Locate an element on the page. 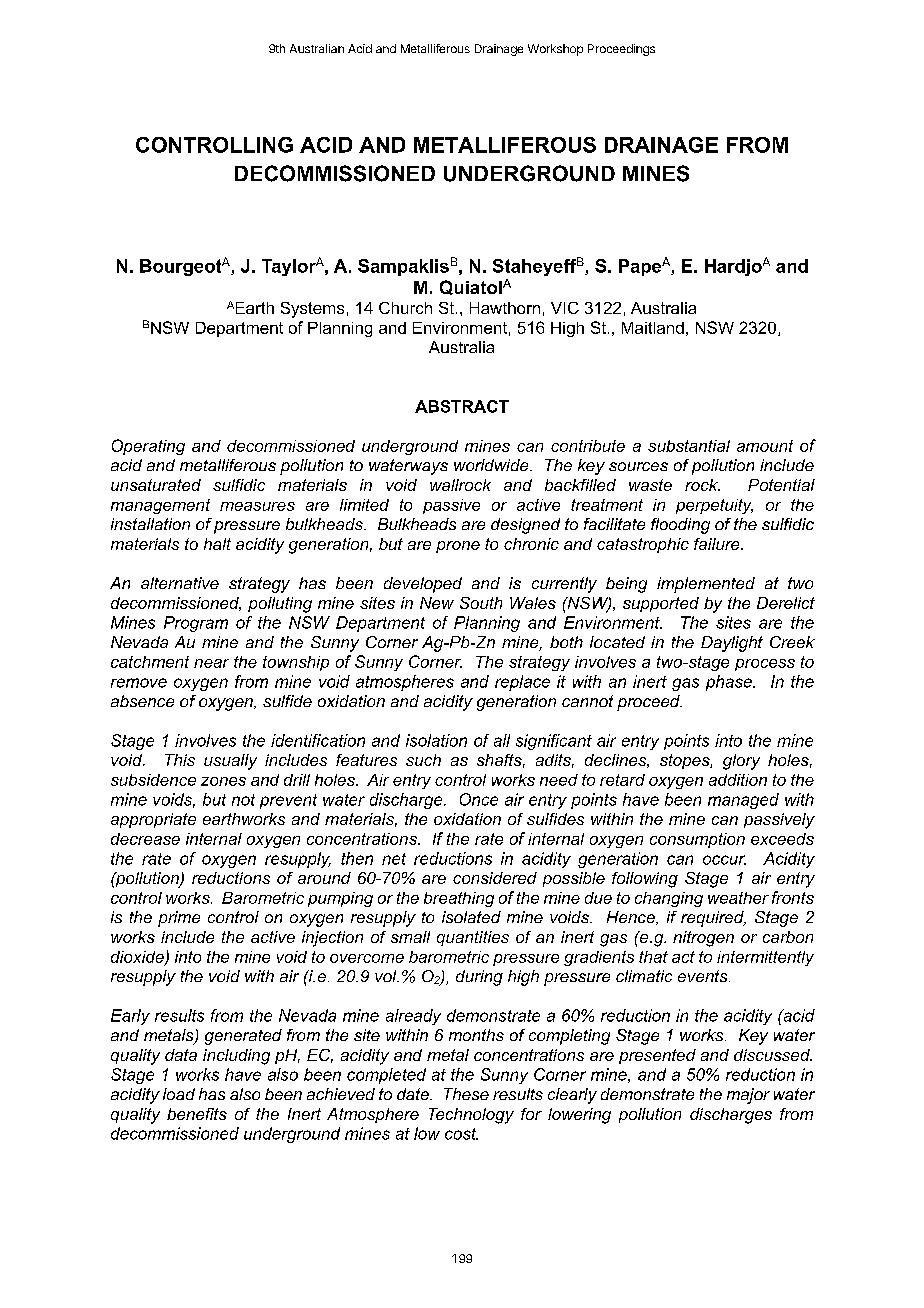  Systems is located at coordinates (312, 310).
